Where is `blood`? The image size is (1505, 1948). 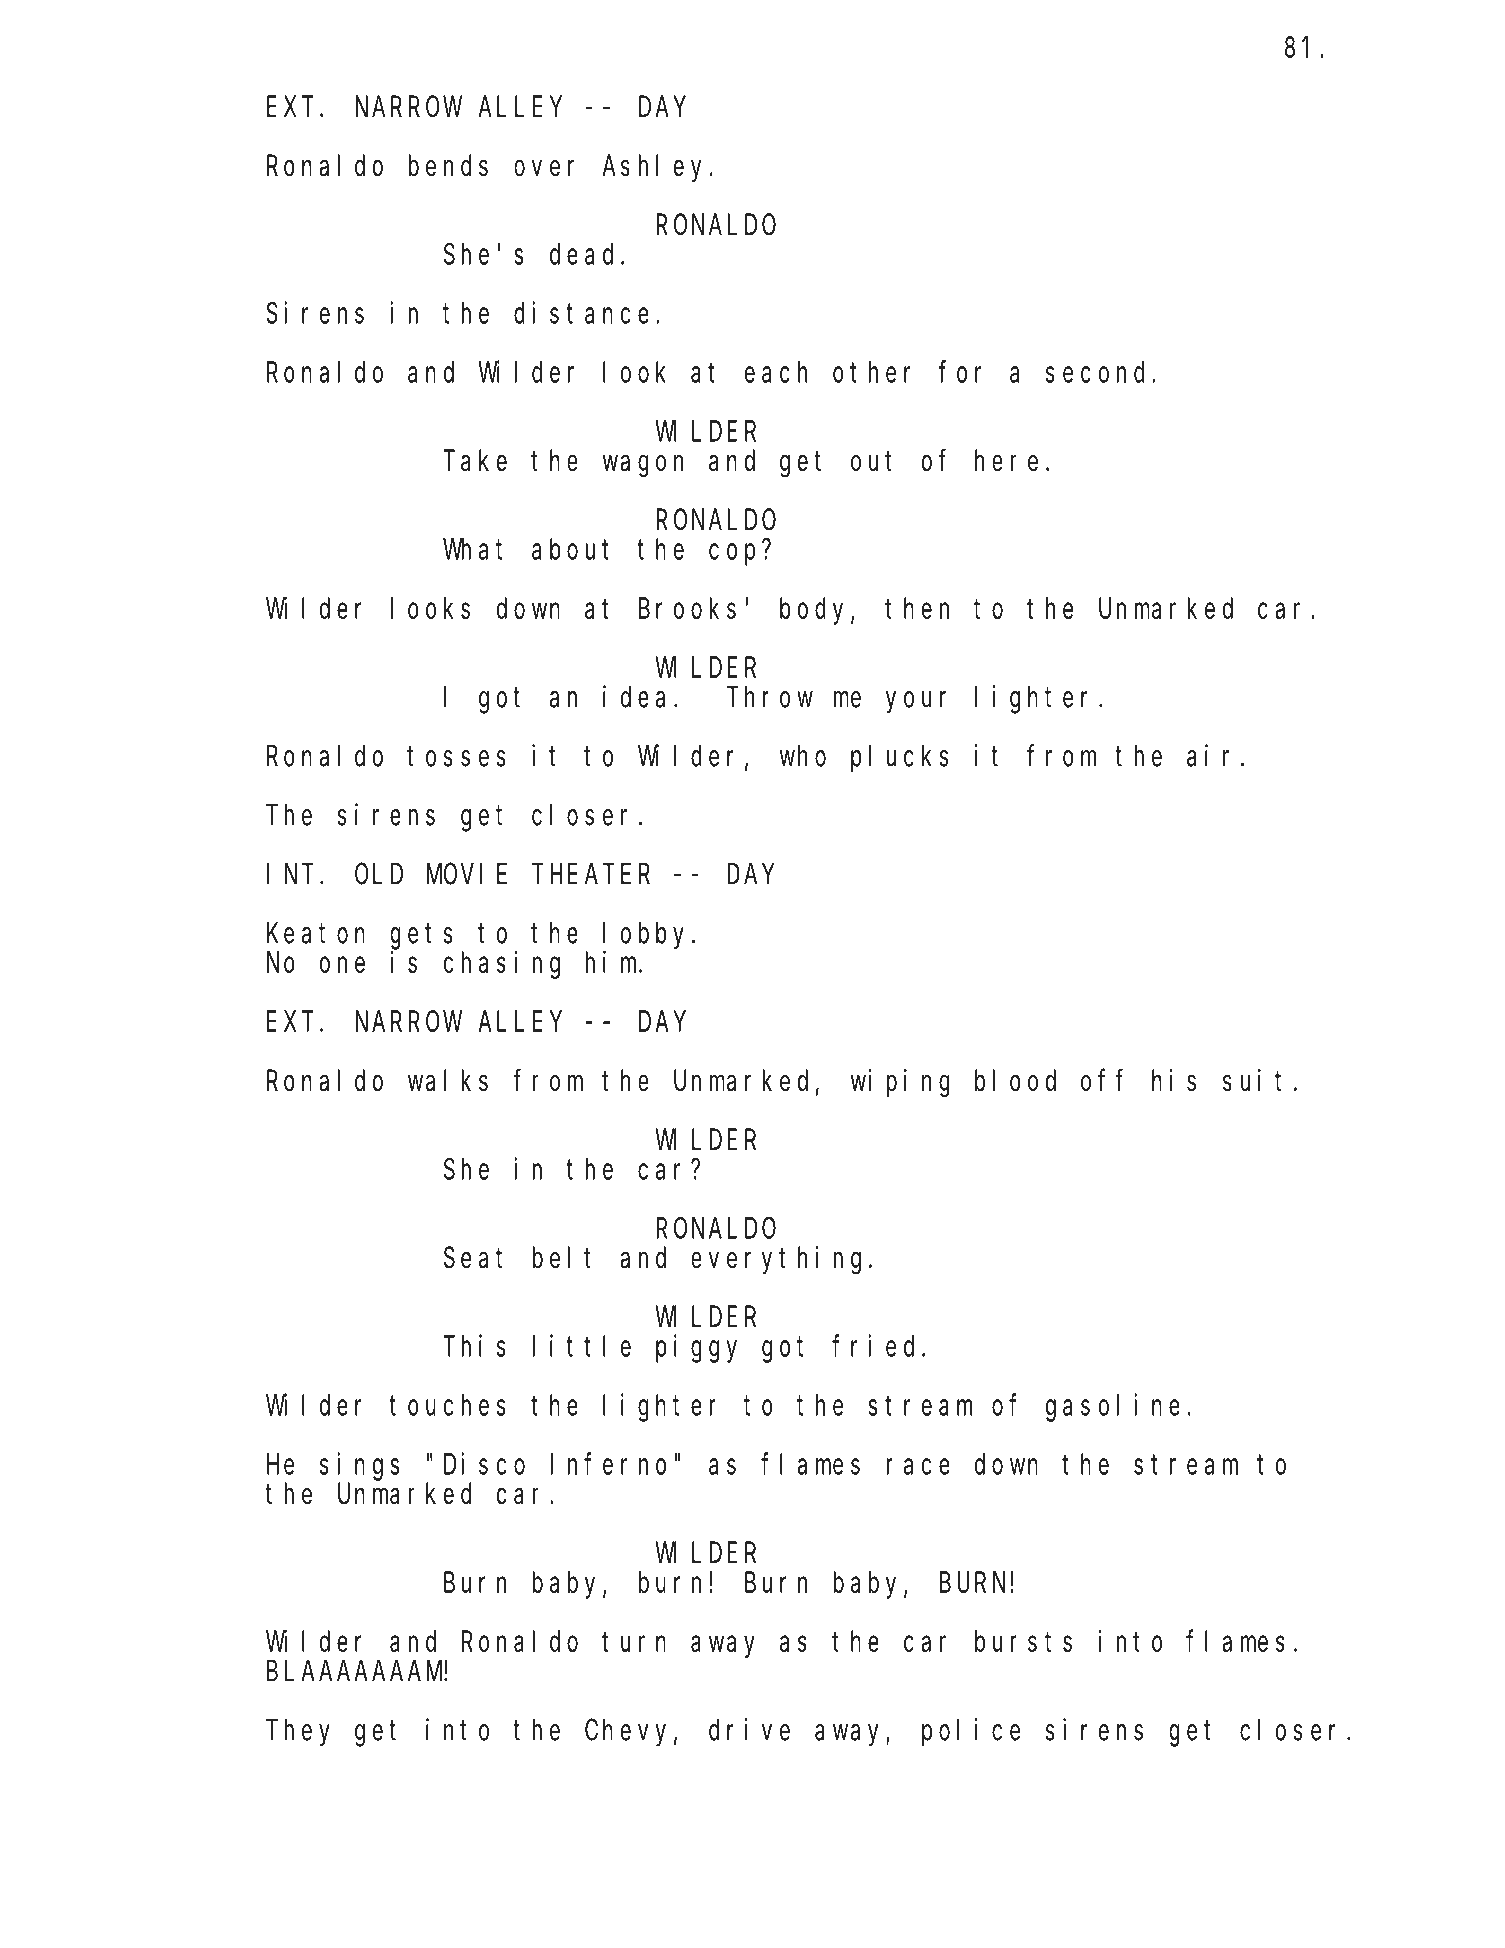 blood is located at coordinates (1015, 1081).
